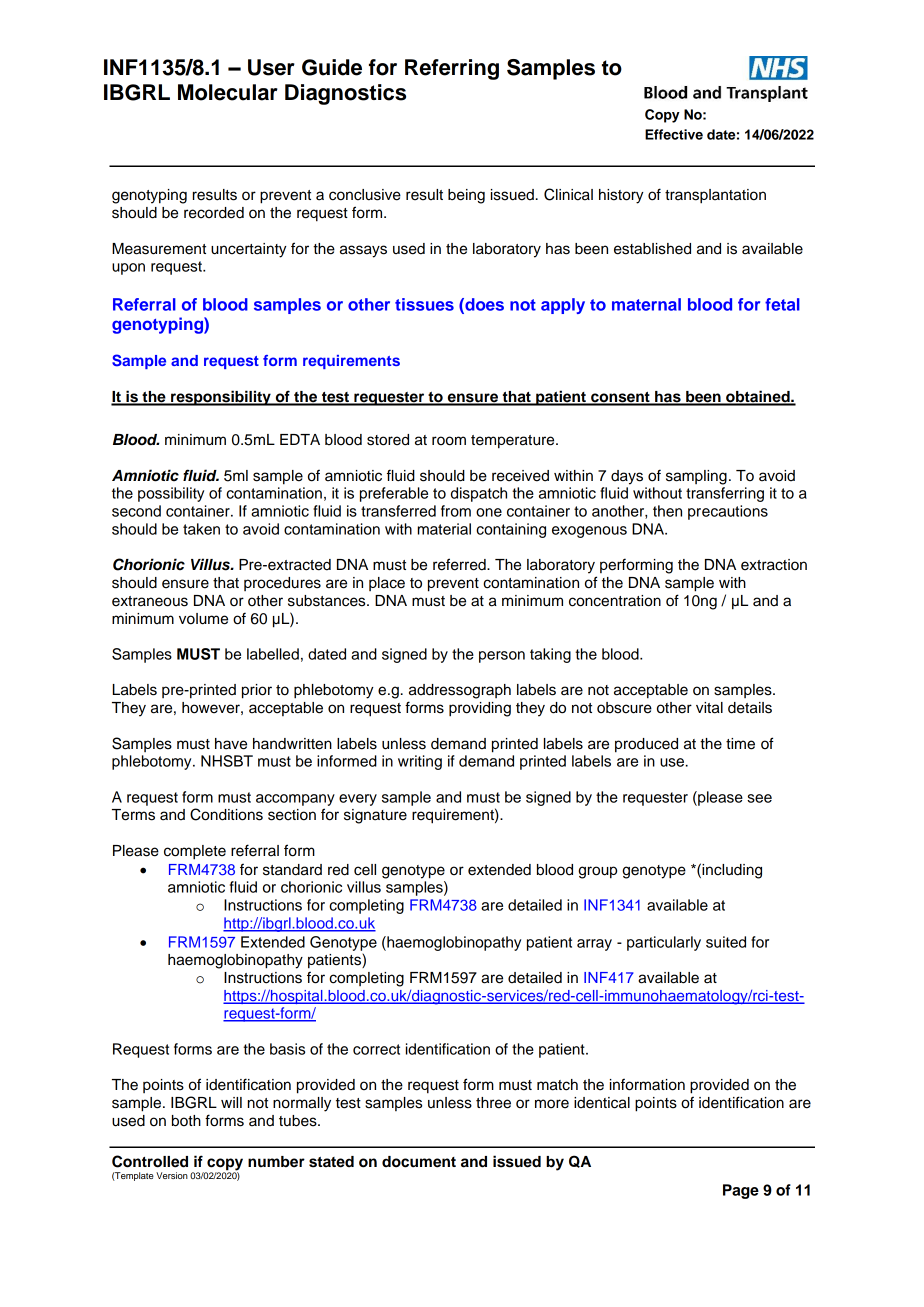 This image has height=1307, width=924. Describe the element at coordinates (741, 1191) in the image. I see `Page` at that location.
